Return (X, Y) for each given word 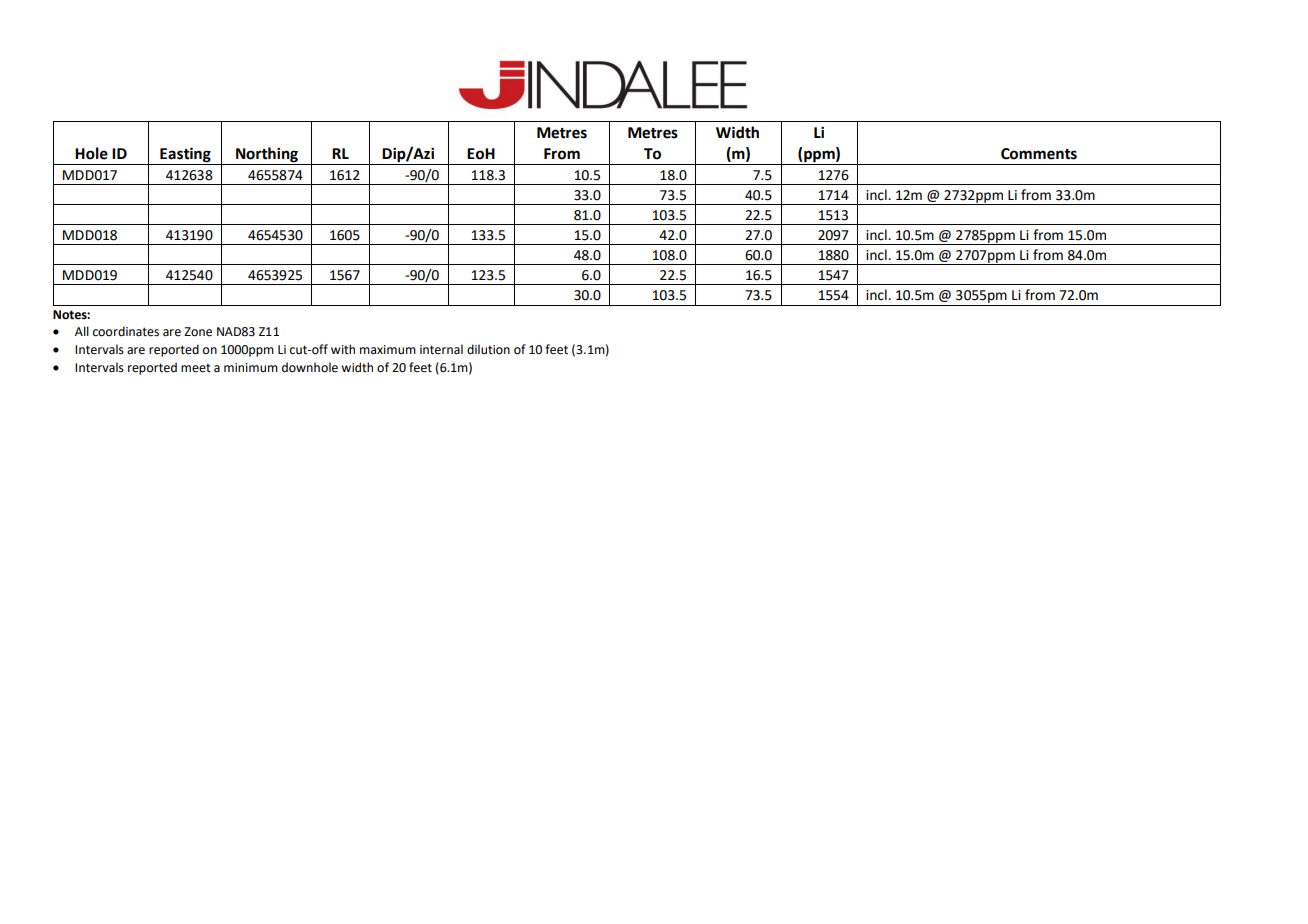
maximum (388, 349)
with (343, 349)
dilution (488, 349)
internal (441, 349)
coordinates (126, 331)
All (82, 331)
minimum (251, 367)
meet (196, 368)
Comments (1039, 154)
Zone (198, 332)
